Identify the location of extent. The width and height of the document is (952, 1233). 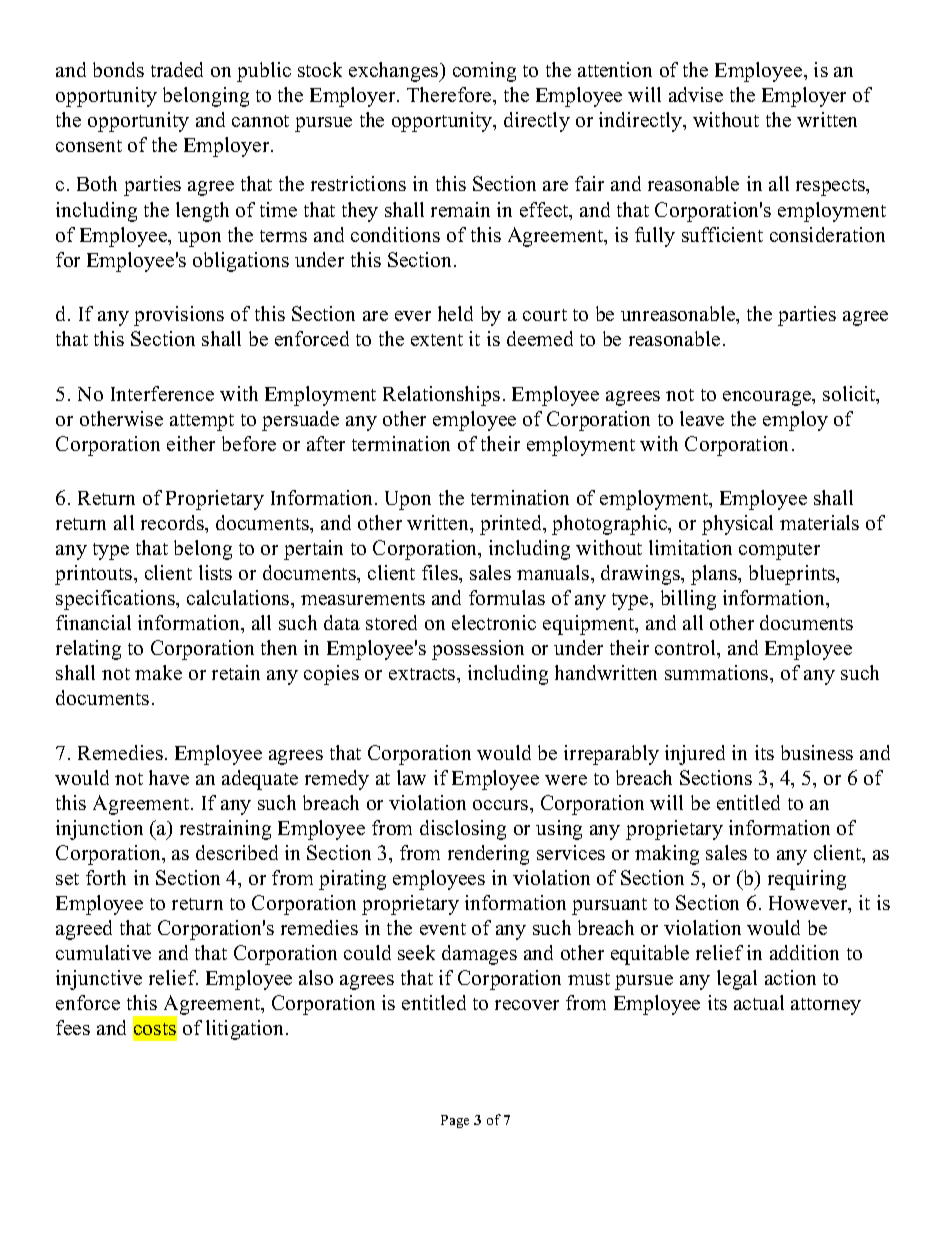
(437, 340).
